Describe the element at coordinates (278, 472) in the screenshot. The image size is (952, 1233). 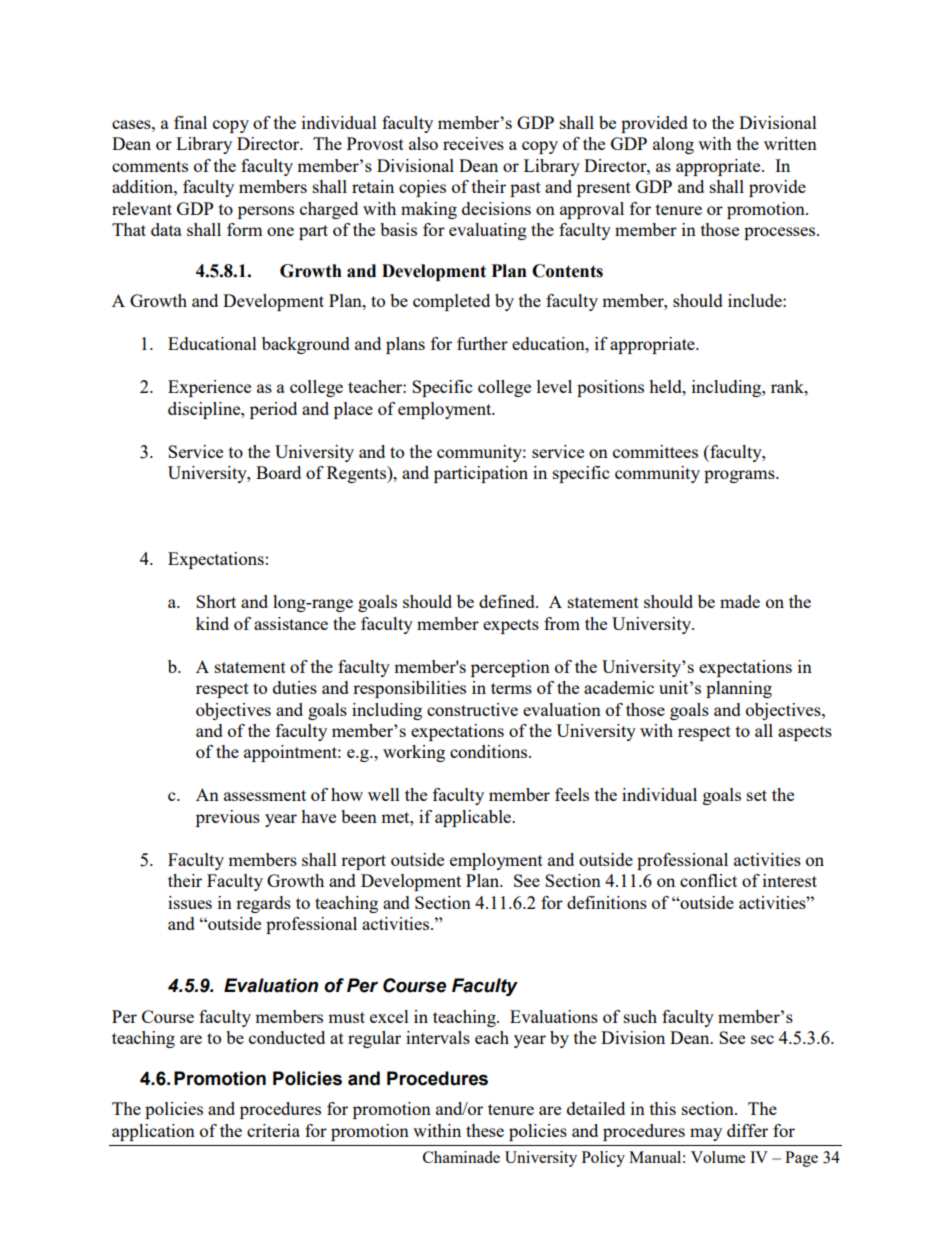
I see `Board` at that location.
